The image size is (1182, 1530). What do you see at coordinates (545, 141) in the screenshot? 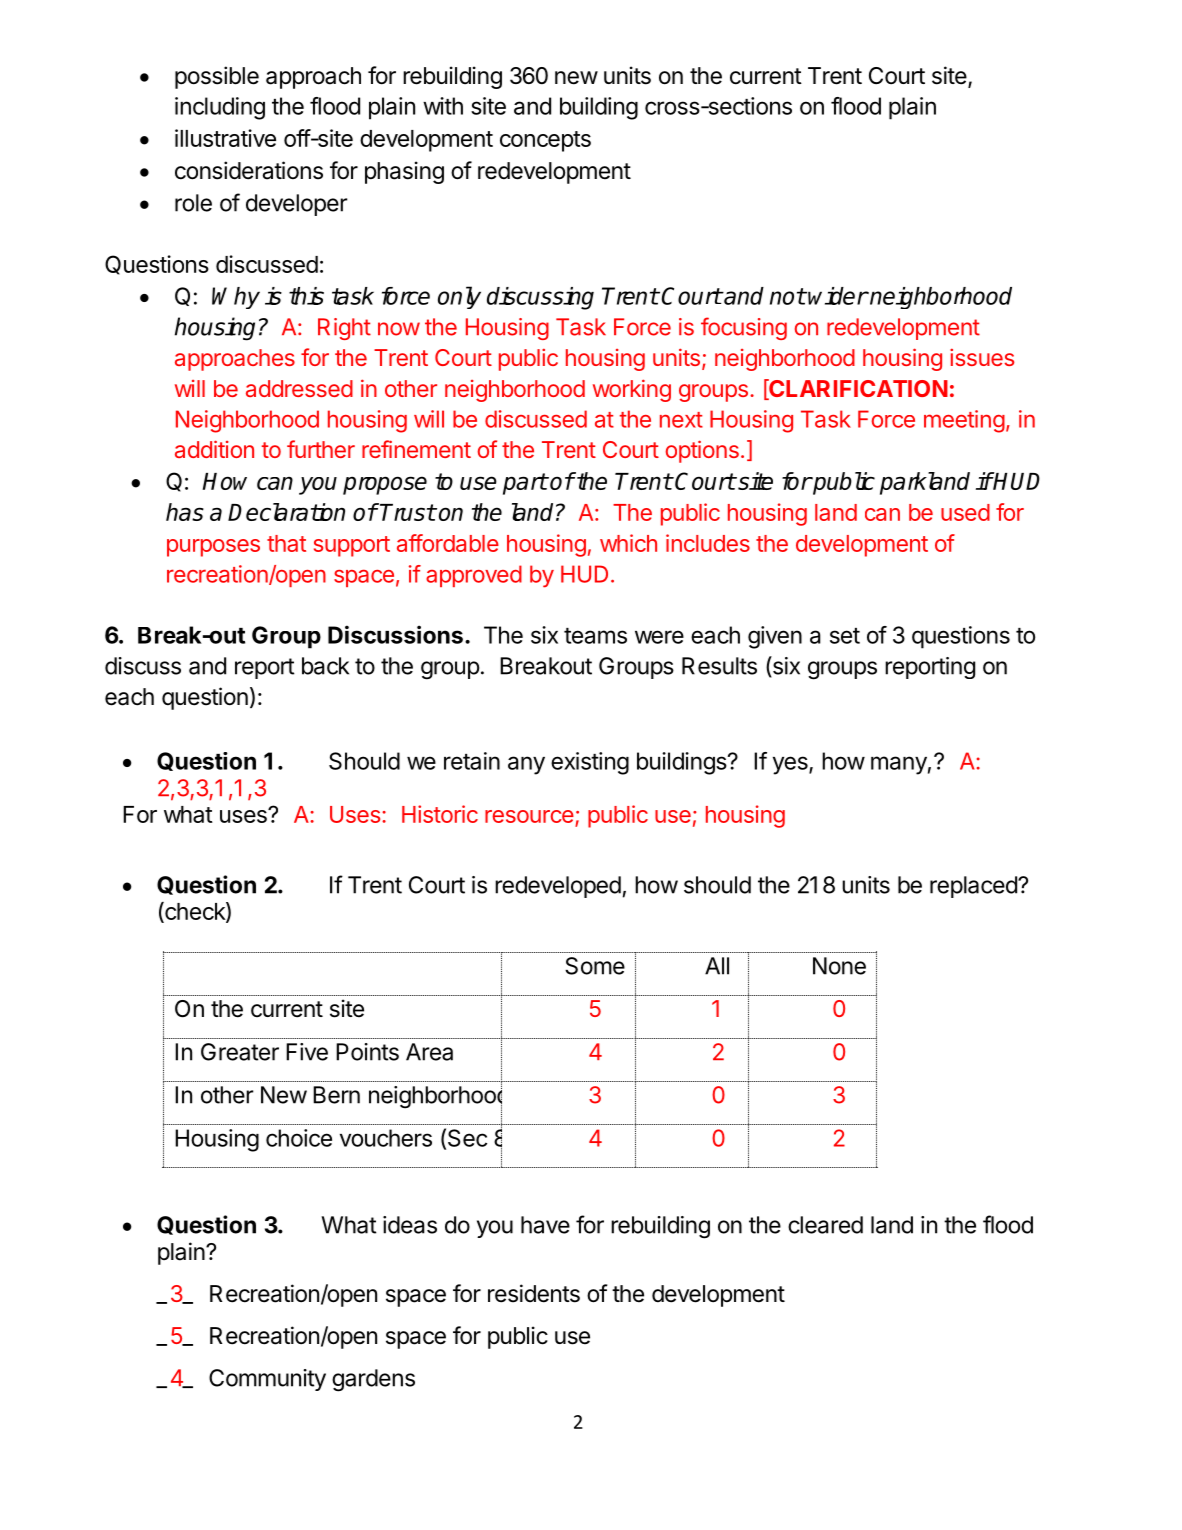
I see `concepts` at bounding box center [545, 141].
